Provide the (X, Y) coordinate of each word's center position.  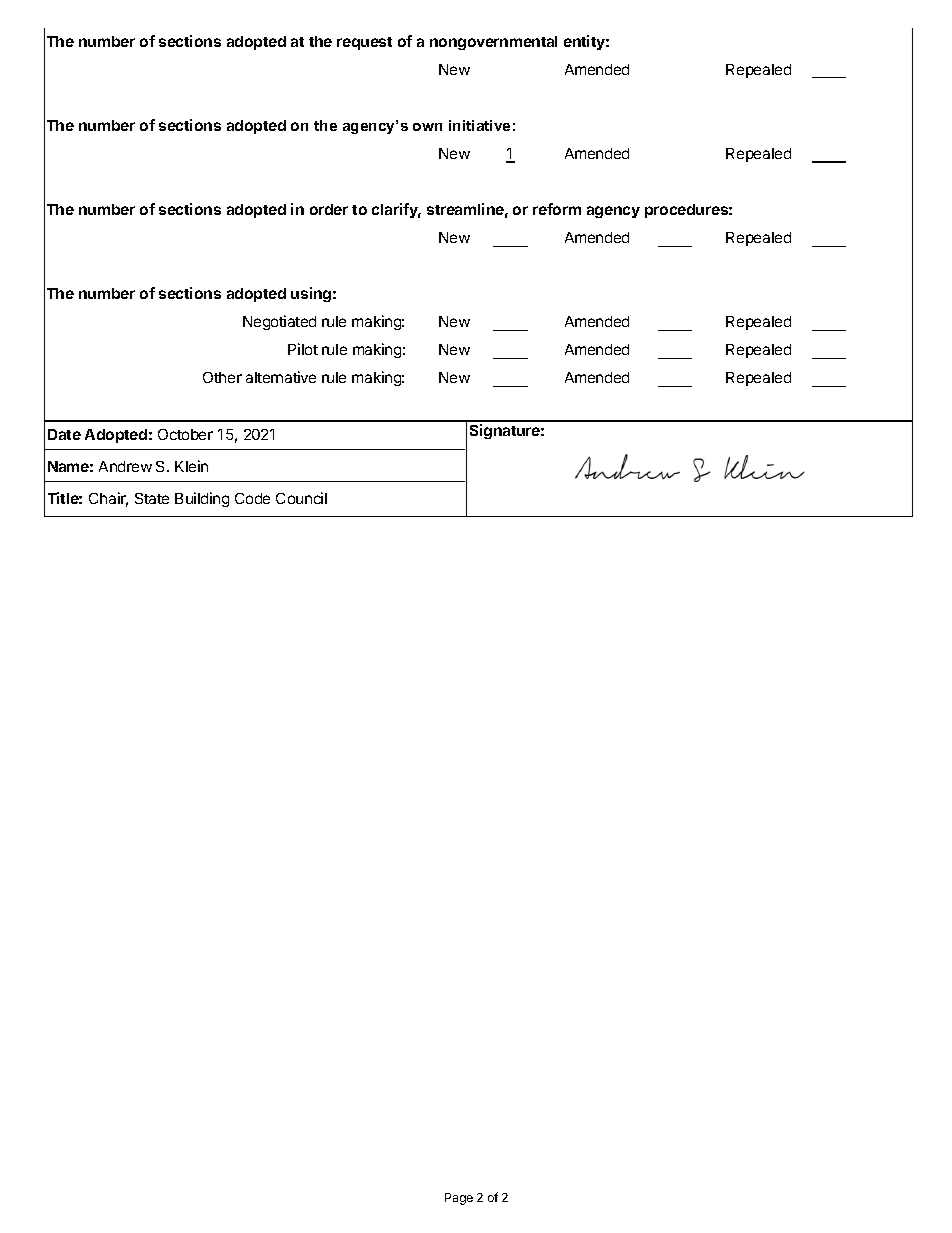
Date (64, 434)
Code (252, 498)
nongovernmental (493, 43)
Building (202, 499)
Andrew (125, 466)
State (152, 498)
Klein (191, 466)
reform (557, 209)
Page (459, 1199)
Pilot (303, 349)
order (329, 209)
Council (301, 498)
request (364, 43)
